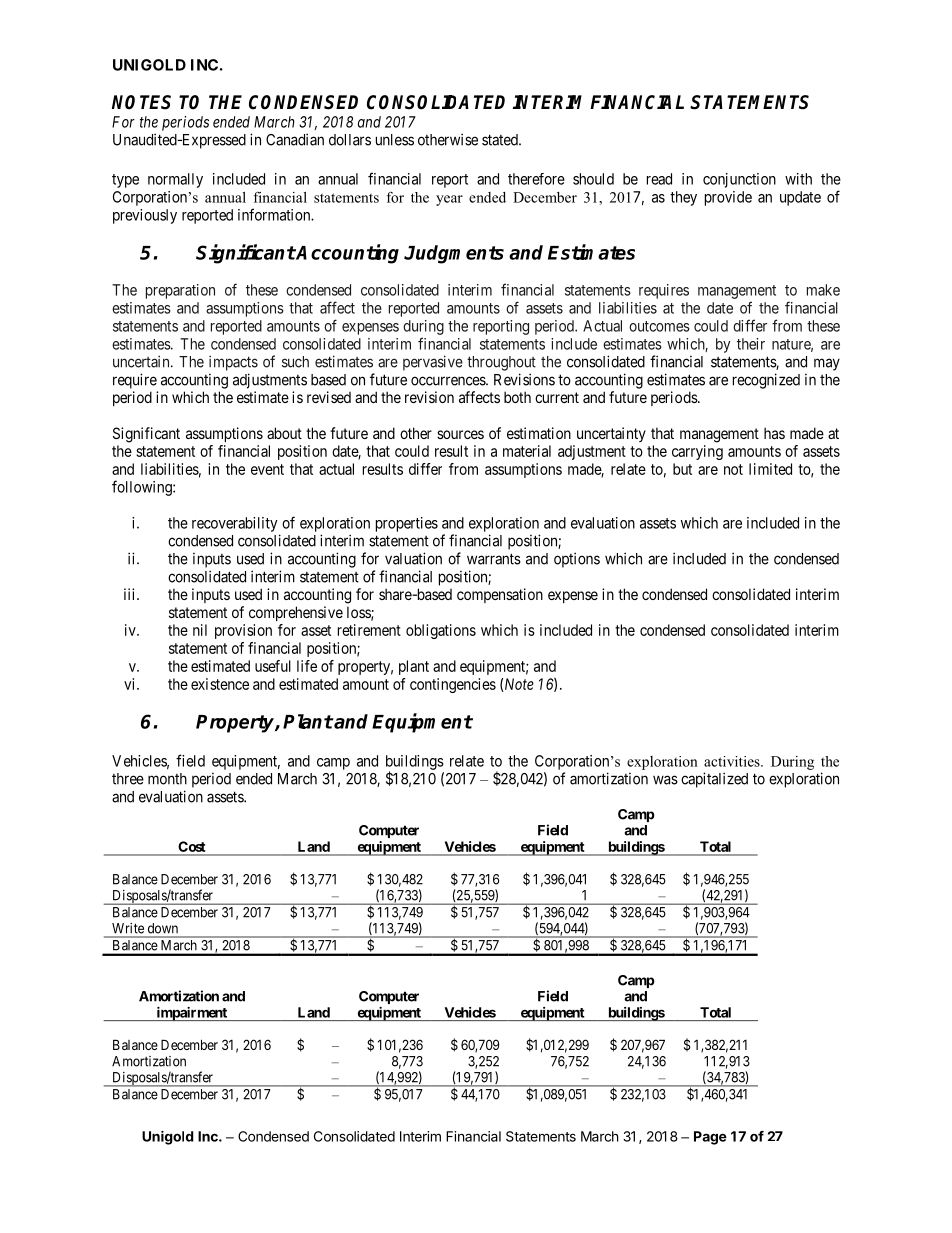 The height and width of the screenshot is (1233, 952). What do you see at coordinates (200, 630) in the screenshot?
I see `nil` at bounding box center [200, 630].
